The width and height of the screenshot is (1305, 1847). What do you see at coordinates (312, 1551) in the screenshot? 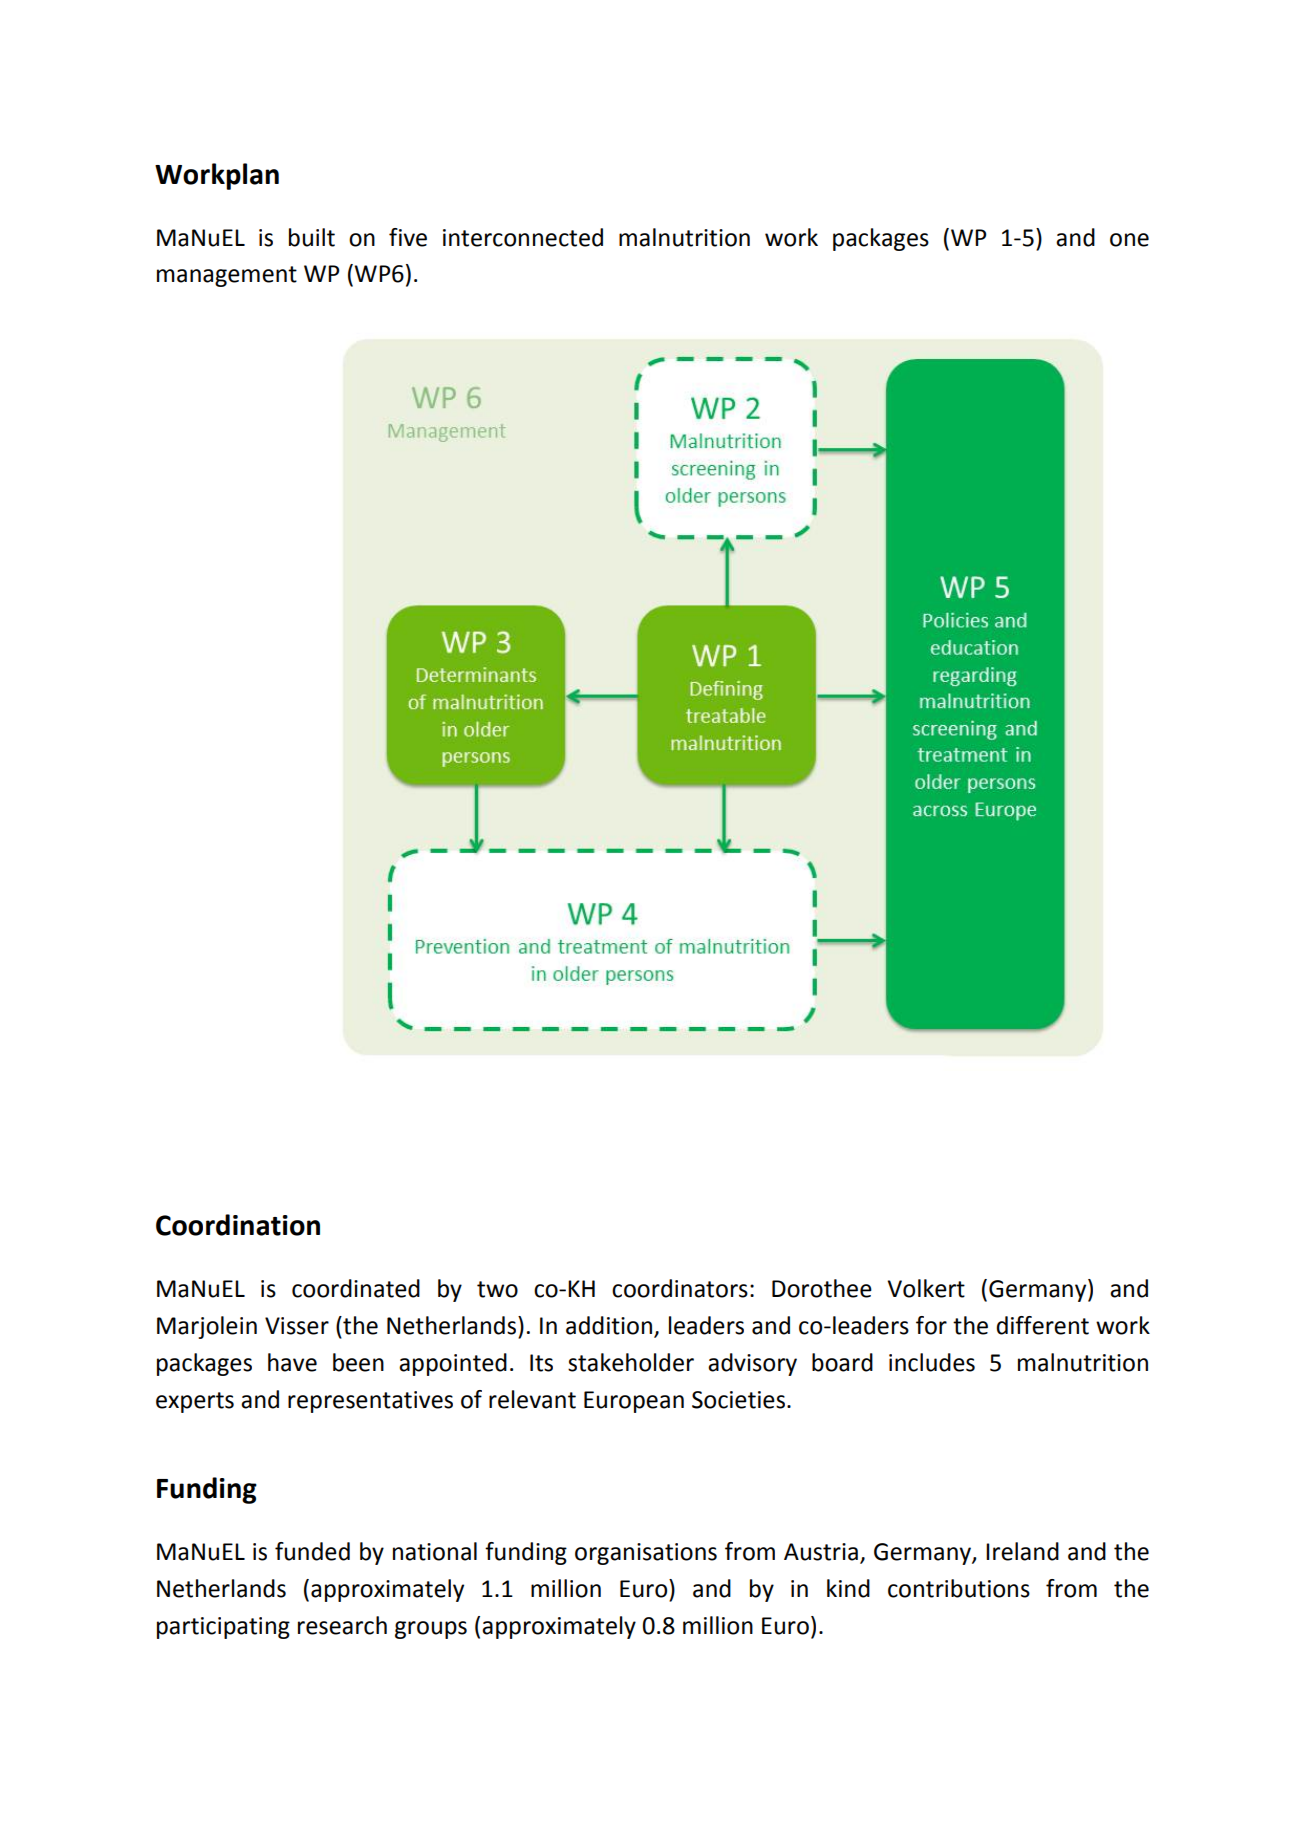
I see `funded` at bounding box center [312, 1551].
